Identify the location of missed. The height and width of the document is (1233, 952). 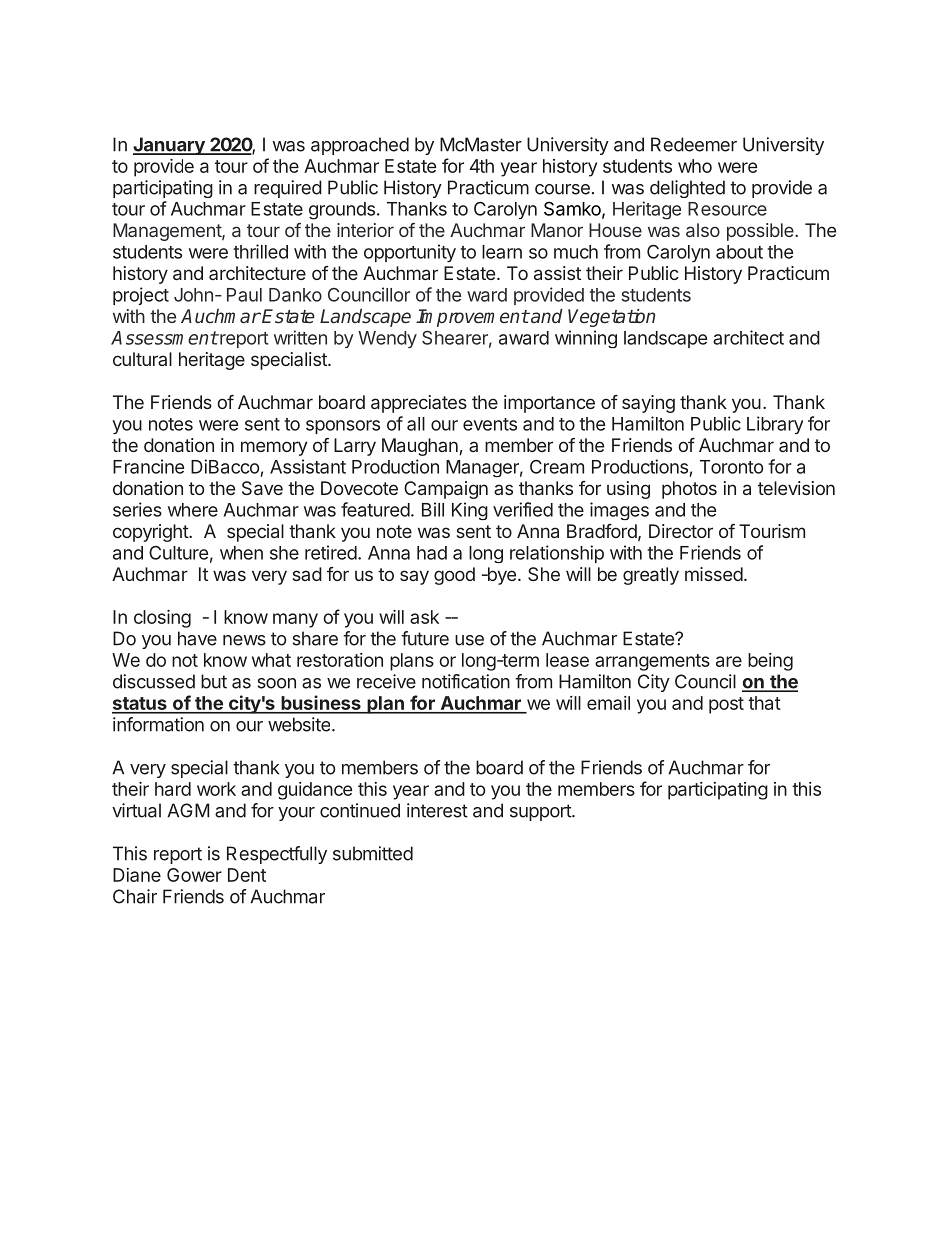
(714, 574).
